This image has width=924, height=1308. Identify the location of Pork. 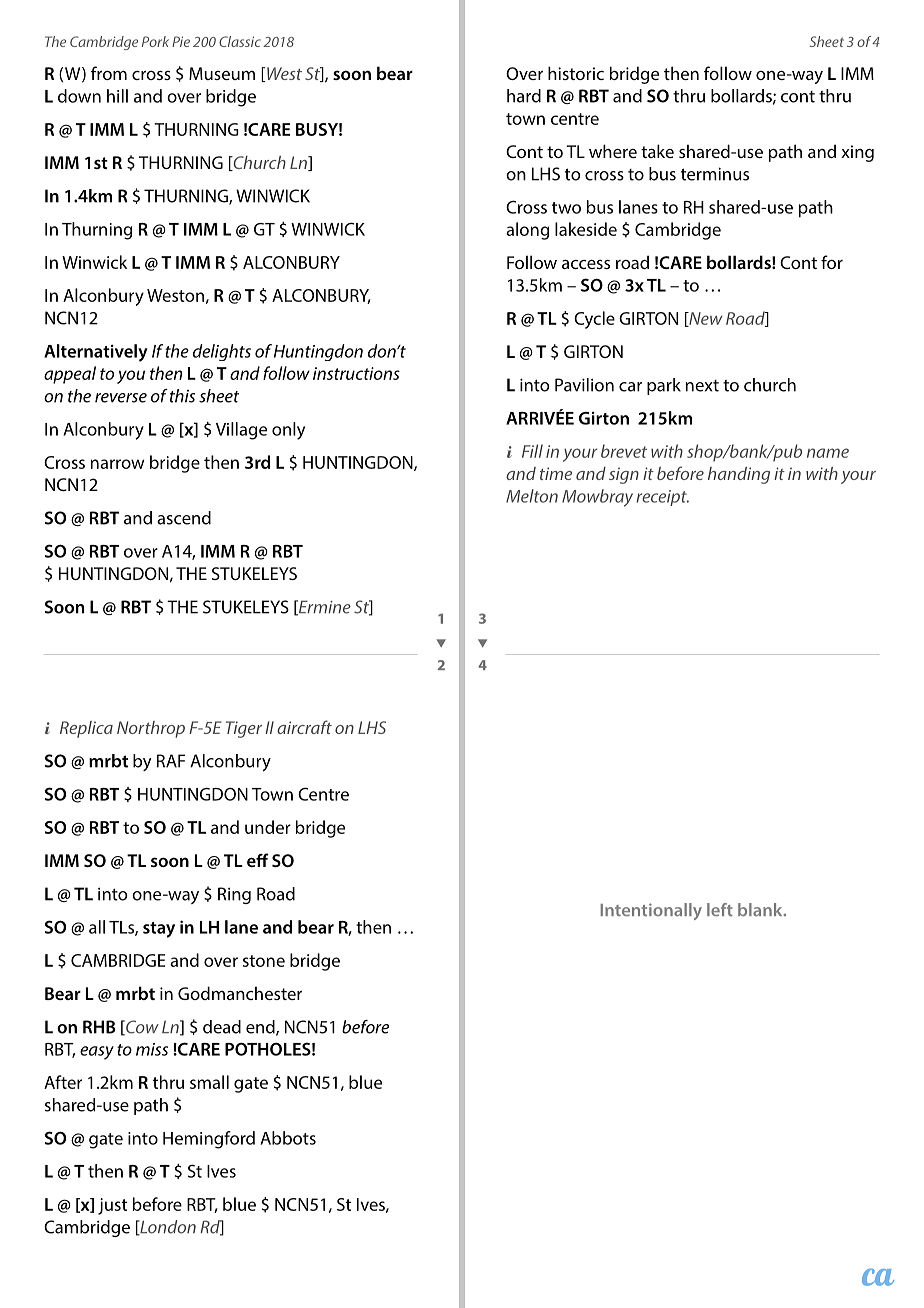
(155, 41).
